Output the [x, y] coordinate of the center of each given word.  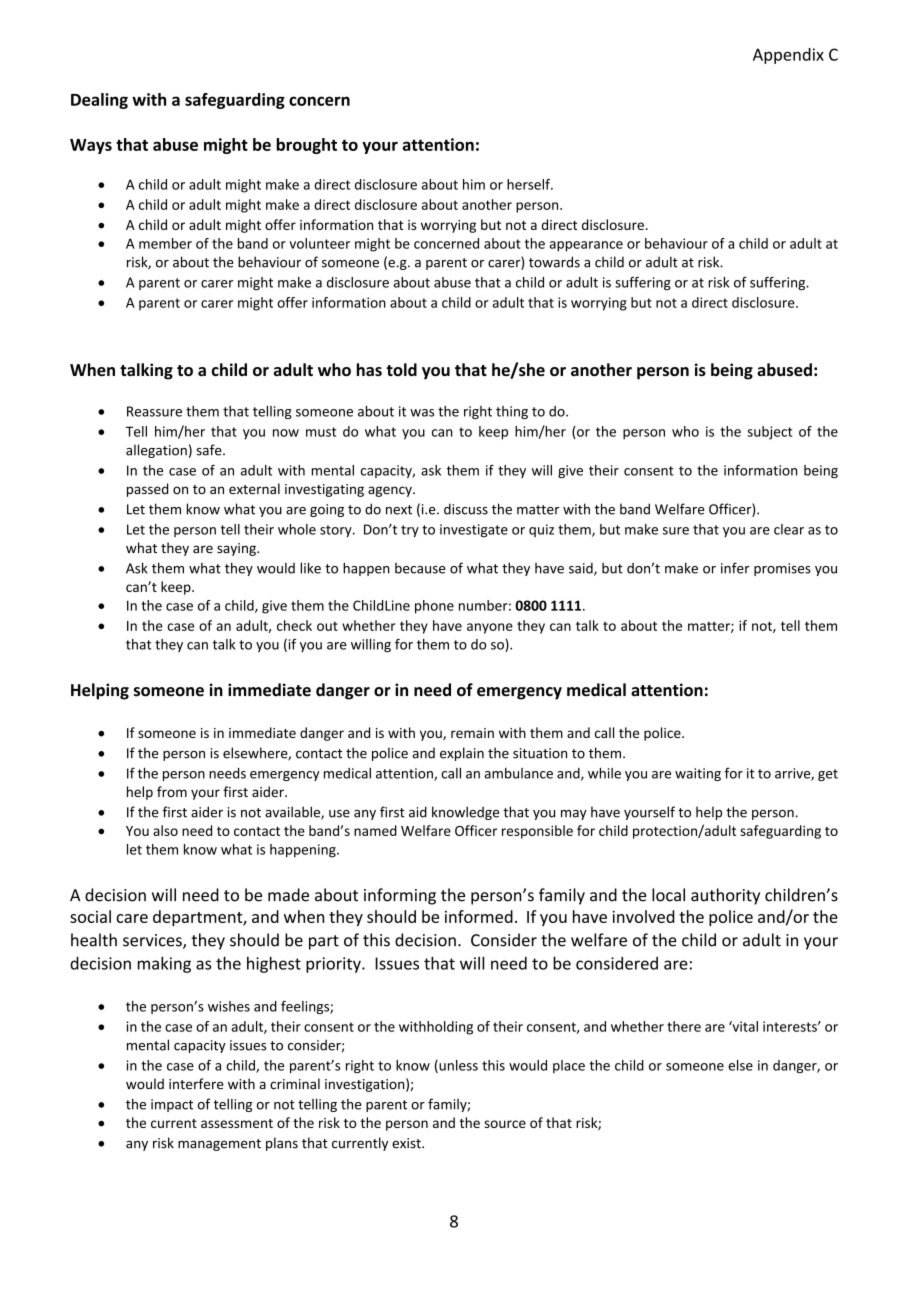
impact [172, 1105]
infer [735, 568]
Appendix [788, 56]
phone [434, 607]
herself [530, 184]
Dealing [99, 101]
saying [237, 549]
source [505, 1124]
